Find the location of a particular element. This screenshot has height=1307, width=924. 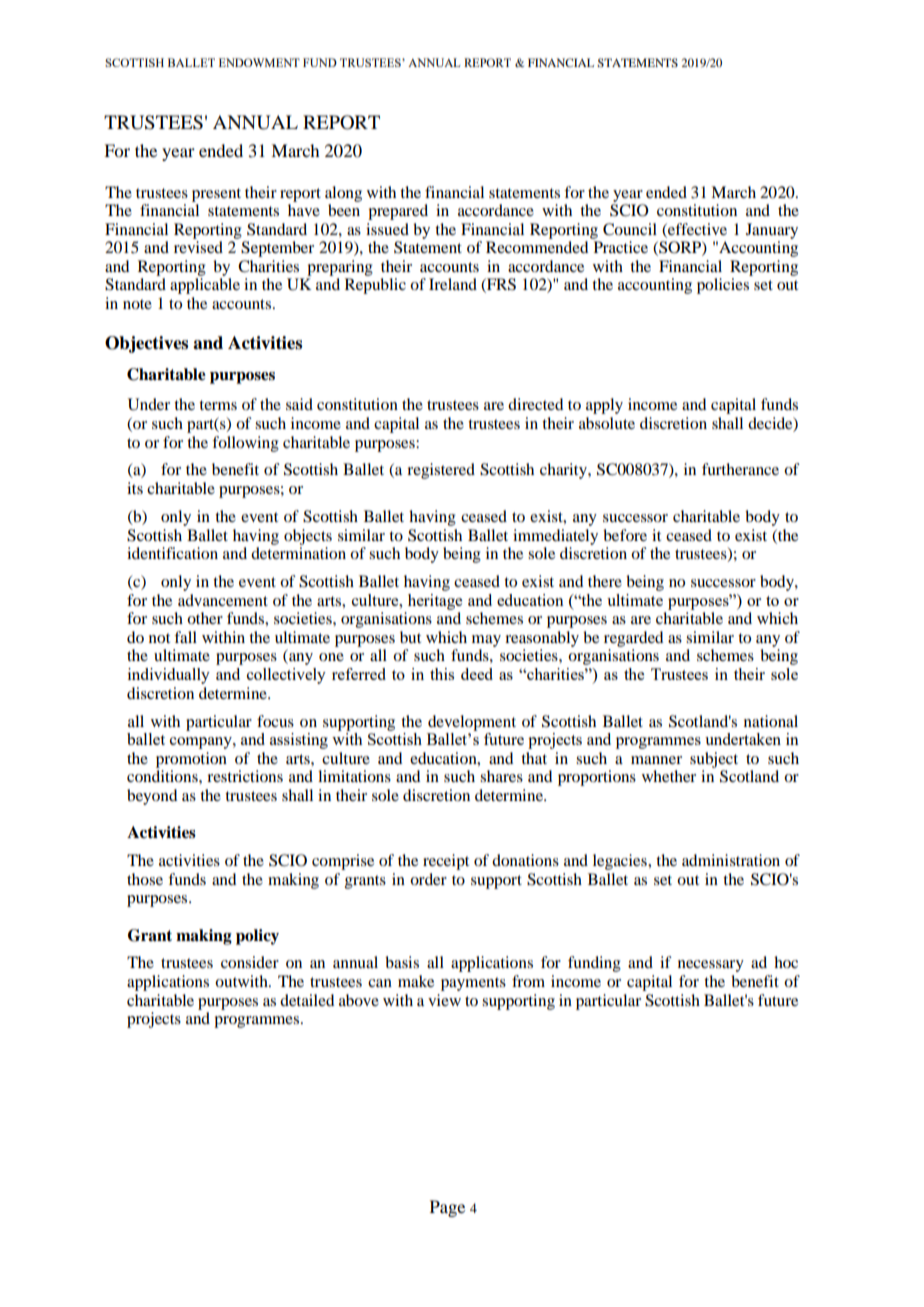

receipt is located at coordinates (446, 862).
